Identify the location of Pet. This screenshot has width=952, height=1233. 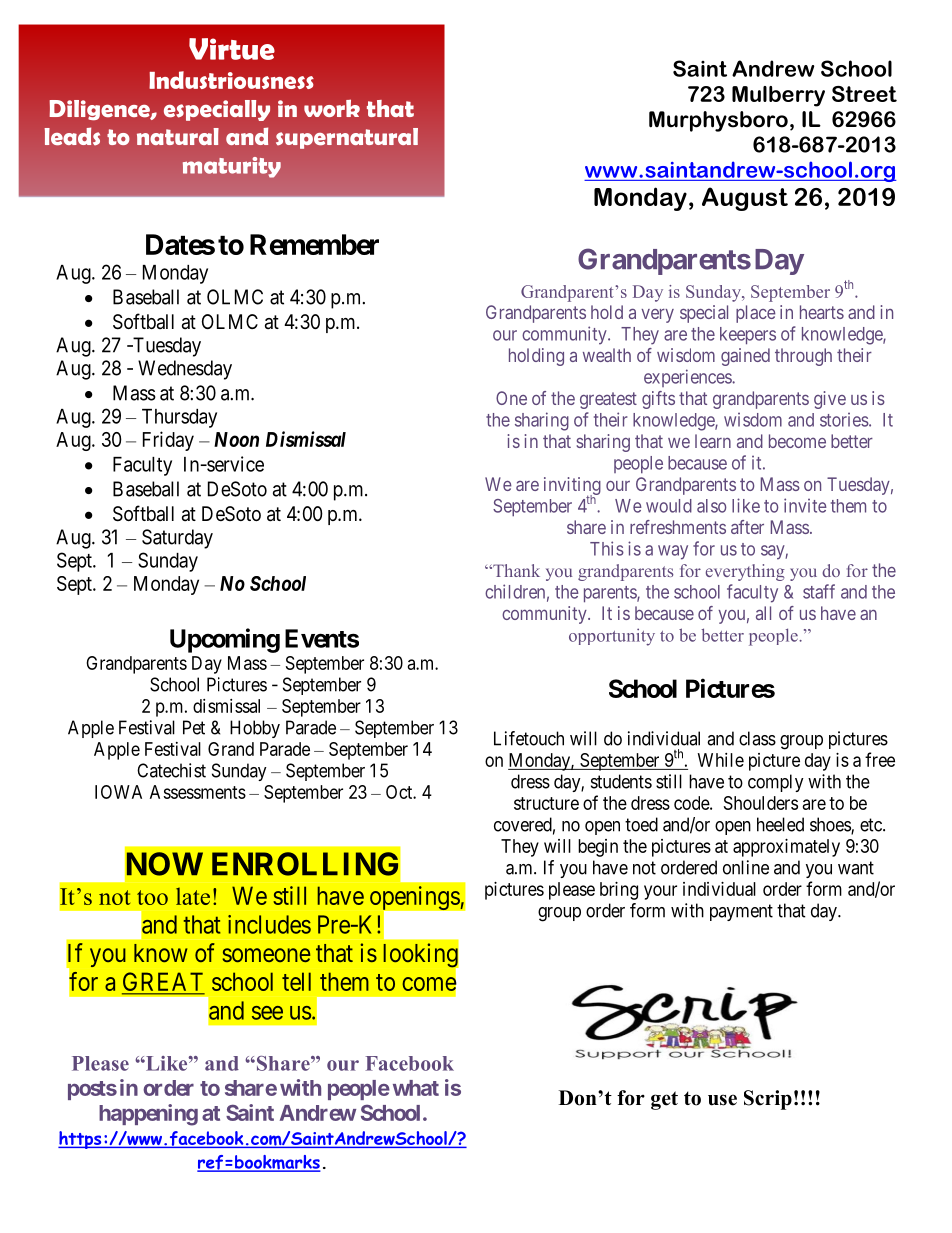
(194, 727).
